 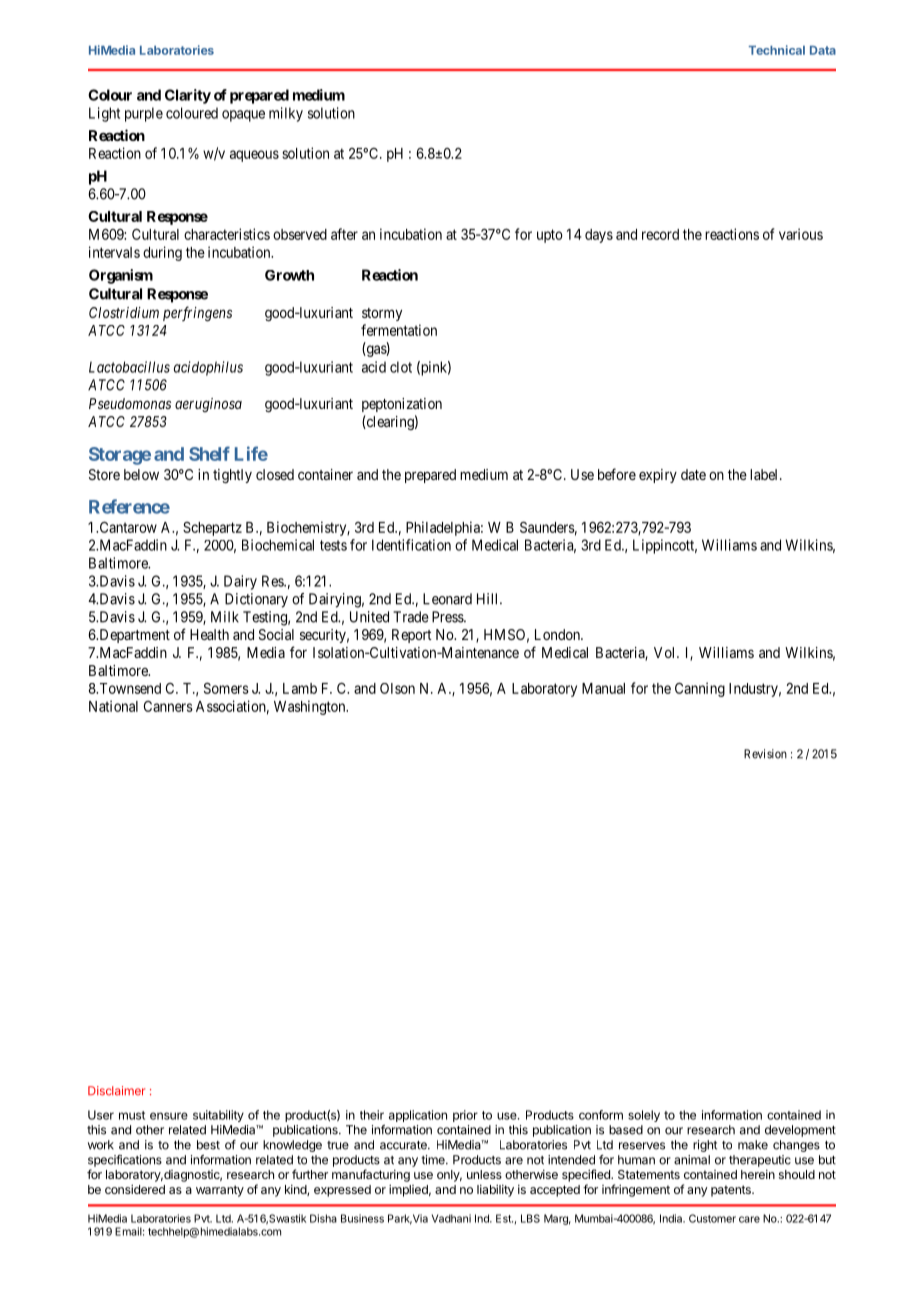 I want to click on Technical, so click(x=777, y=50).
